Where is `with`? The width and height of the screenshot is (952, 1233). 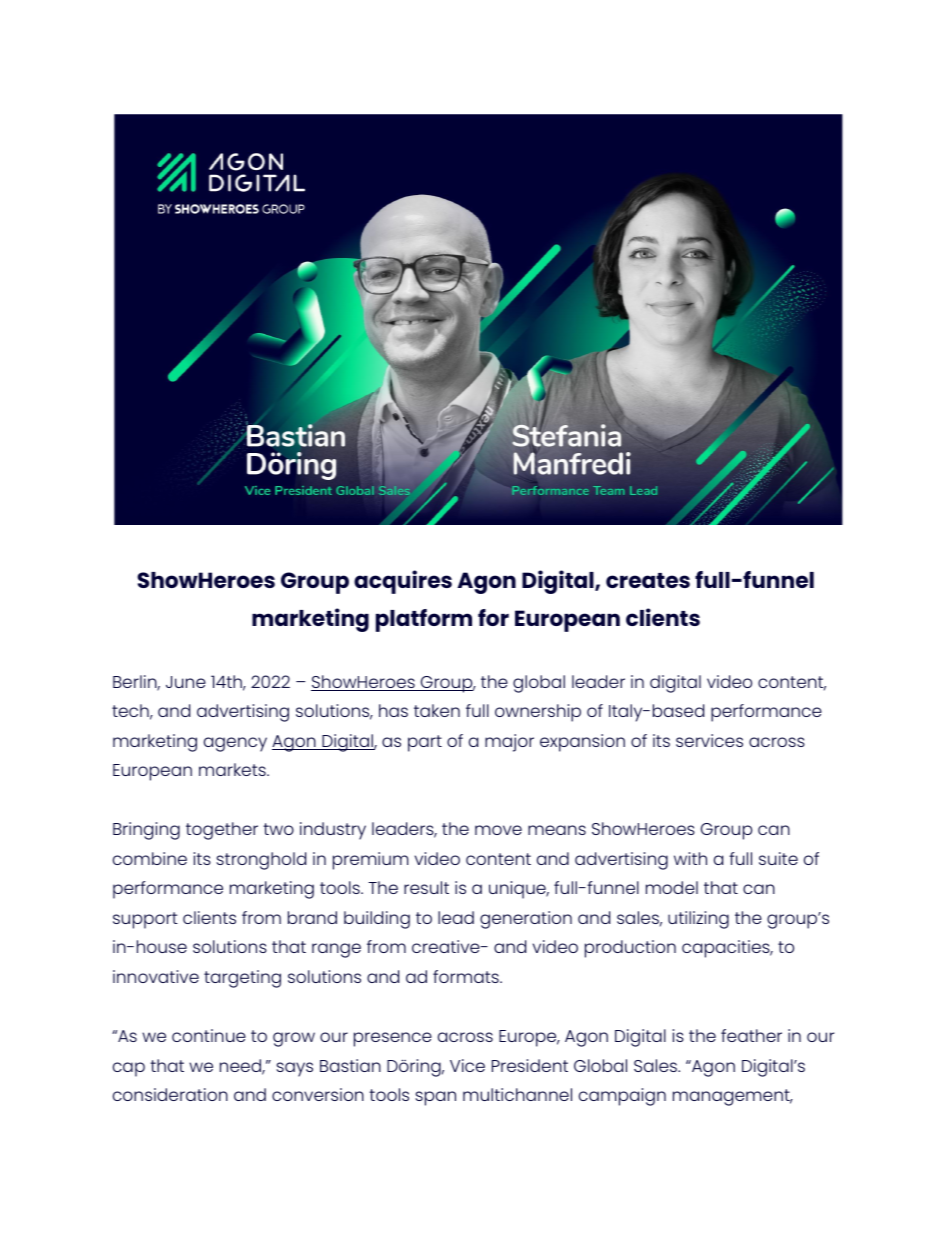 with is located at coordinates (690, 858).
